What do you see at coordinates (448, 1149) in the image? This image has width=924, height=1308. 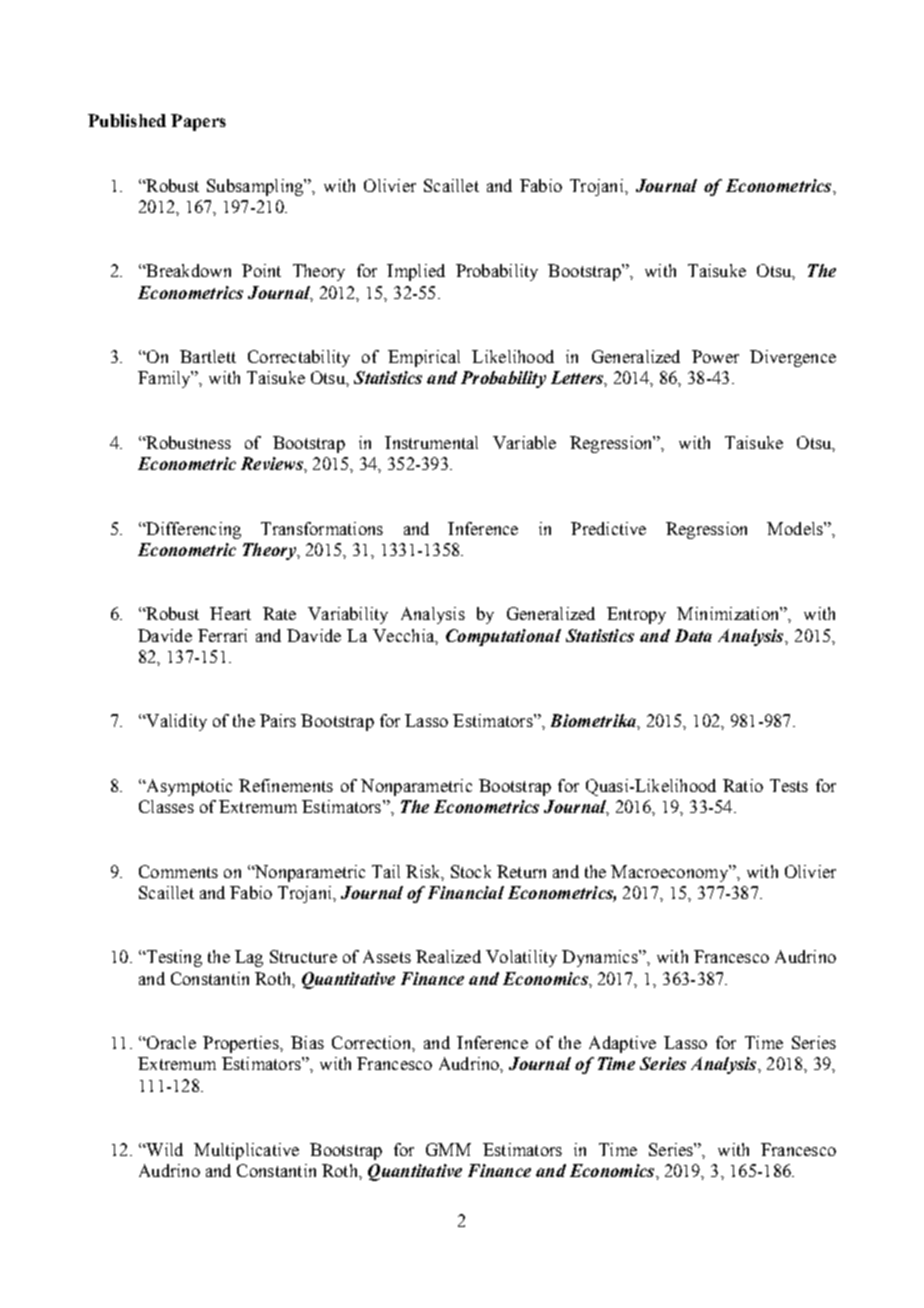 I see `GMM` at bounding box center [448, 1149].
